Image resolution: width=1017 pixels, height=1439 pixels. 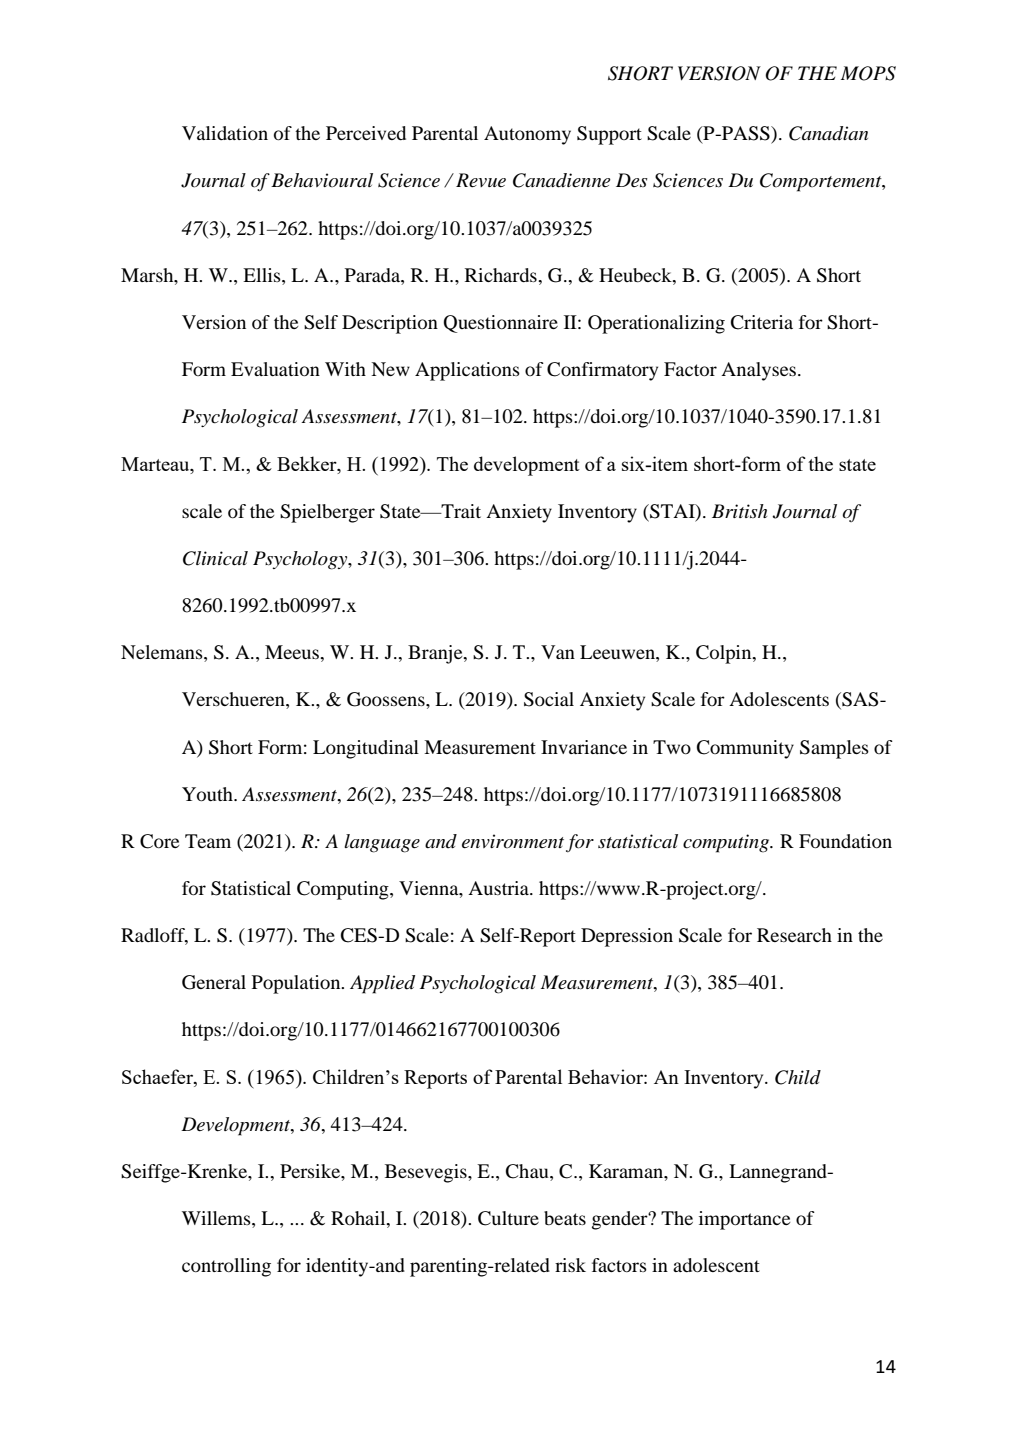 What do you see at coordinates (225, 133) in the screenshot?
I see `Validation` at bounding box center [225, 133].
